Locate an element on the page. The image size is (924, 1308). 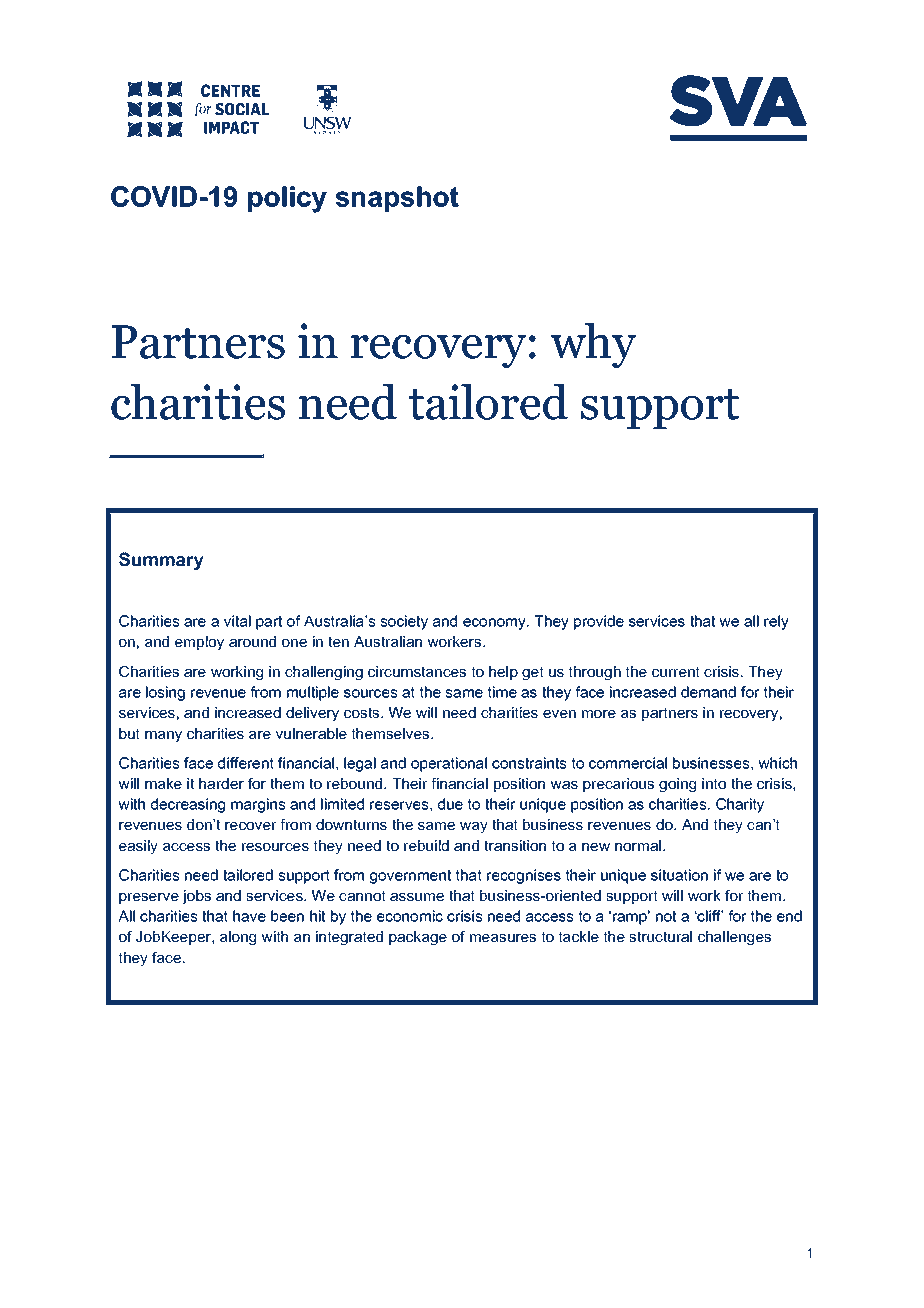
rely is located at coordinates (776, 622).
